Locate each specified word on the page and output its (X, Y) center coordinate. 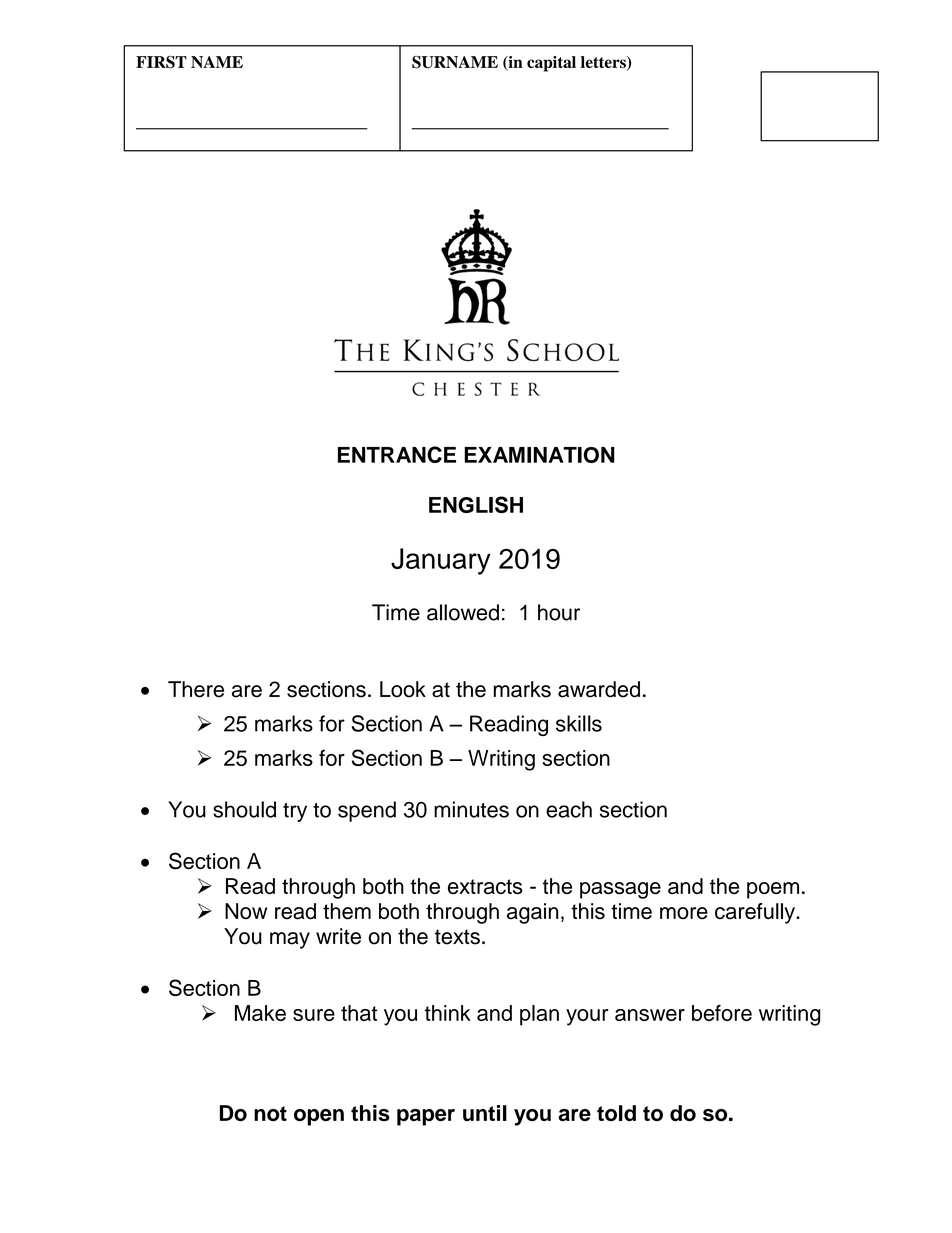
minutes (471, 809)
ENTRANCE (397, 454)
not (270, 1114)
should (244, 809)
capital (551, 64)
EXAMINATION (539, 455)
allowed (463, 612)
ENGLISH (476, 504)
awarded (599, 689)
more (684, 913)
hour (559, 612)
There (196, 689)
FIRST (161, 62)
